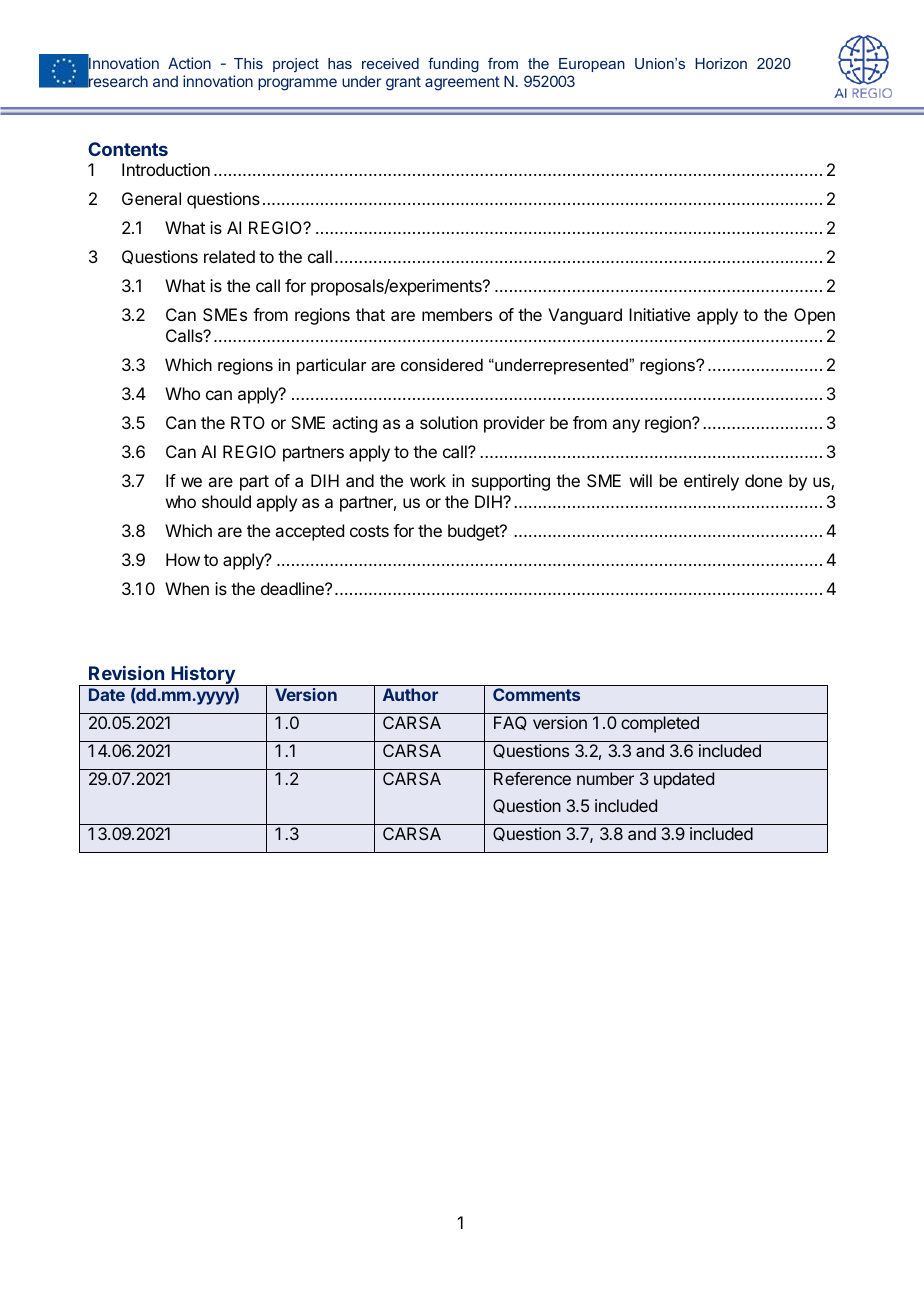 The height and width of the document is (1308, 924). Describe the element at coordinates (532, 778) in the document. I see `Reference` at that location.
